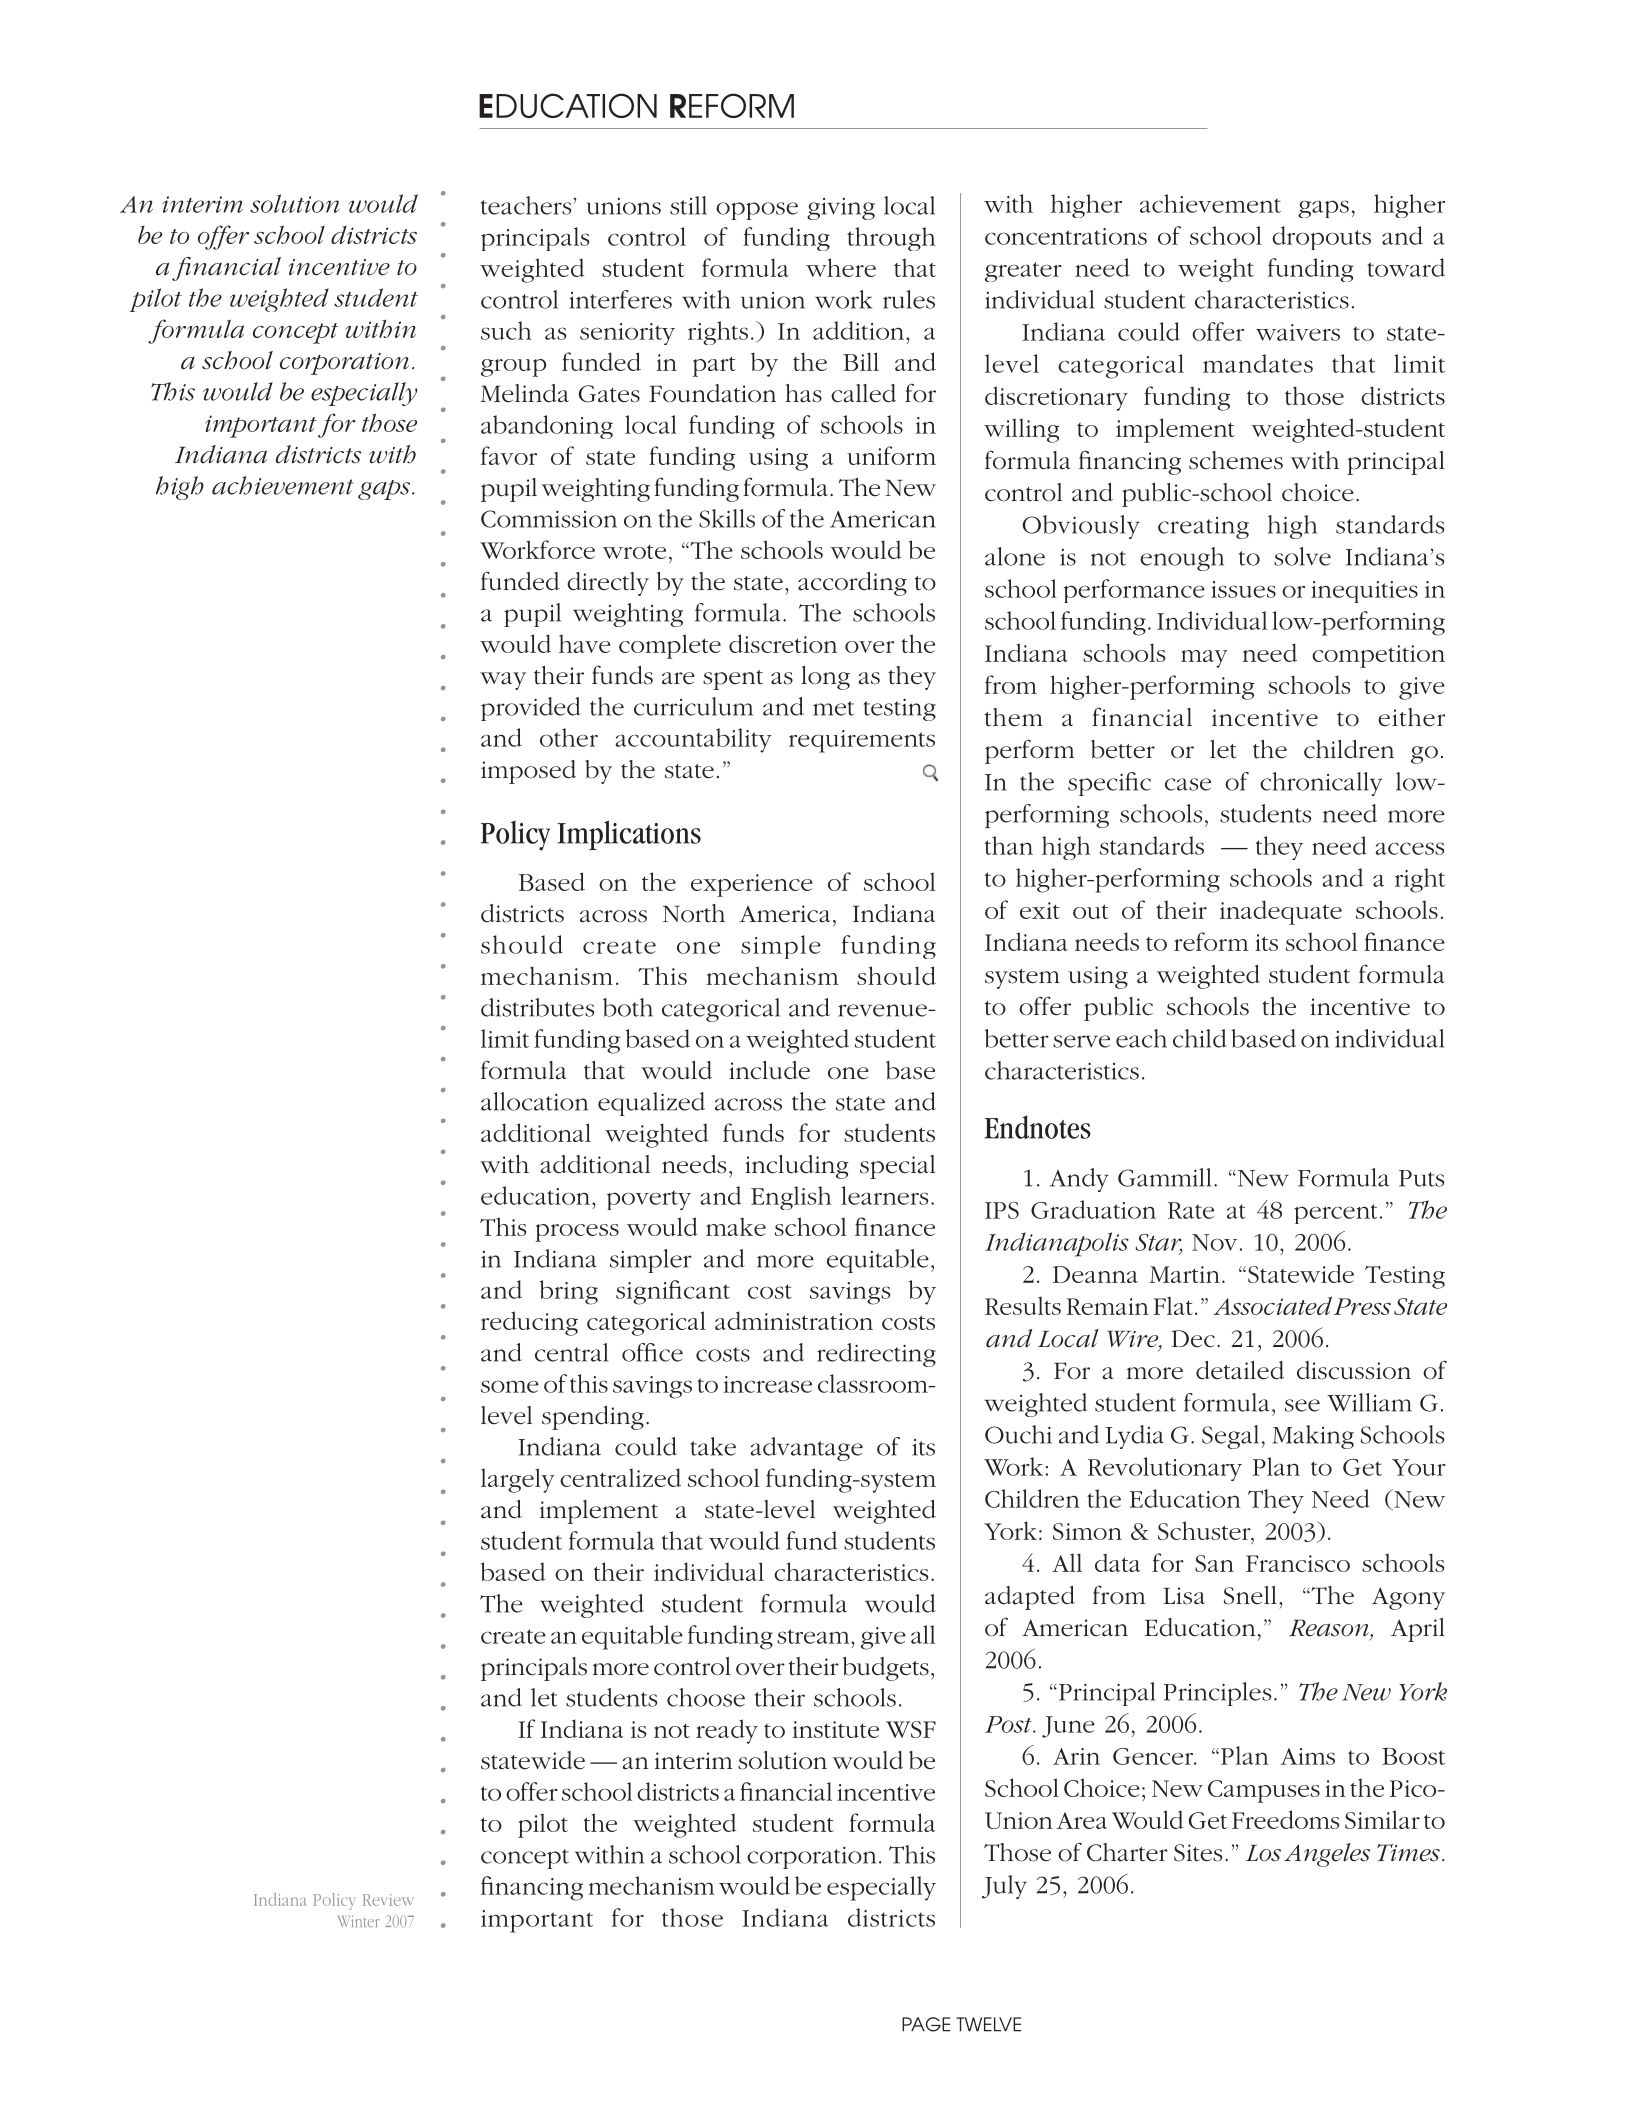  What do you see at coordinates (510, 1386) in the screenshot?
I see `some` at bounding box center [510, 1386].
